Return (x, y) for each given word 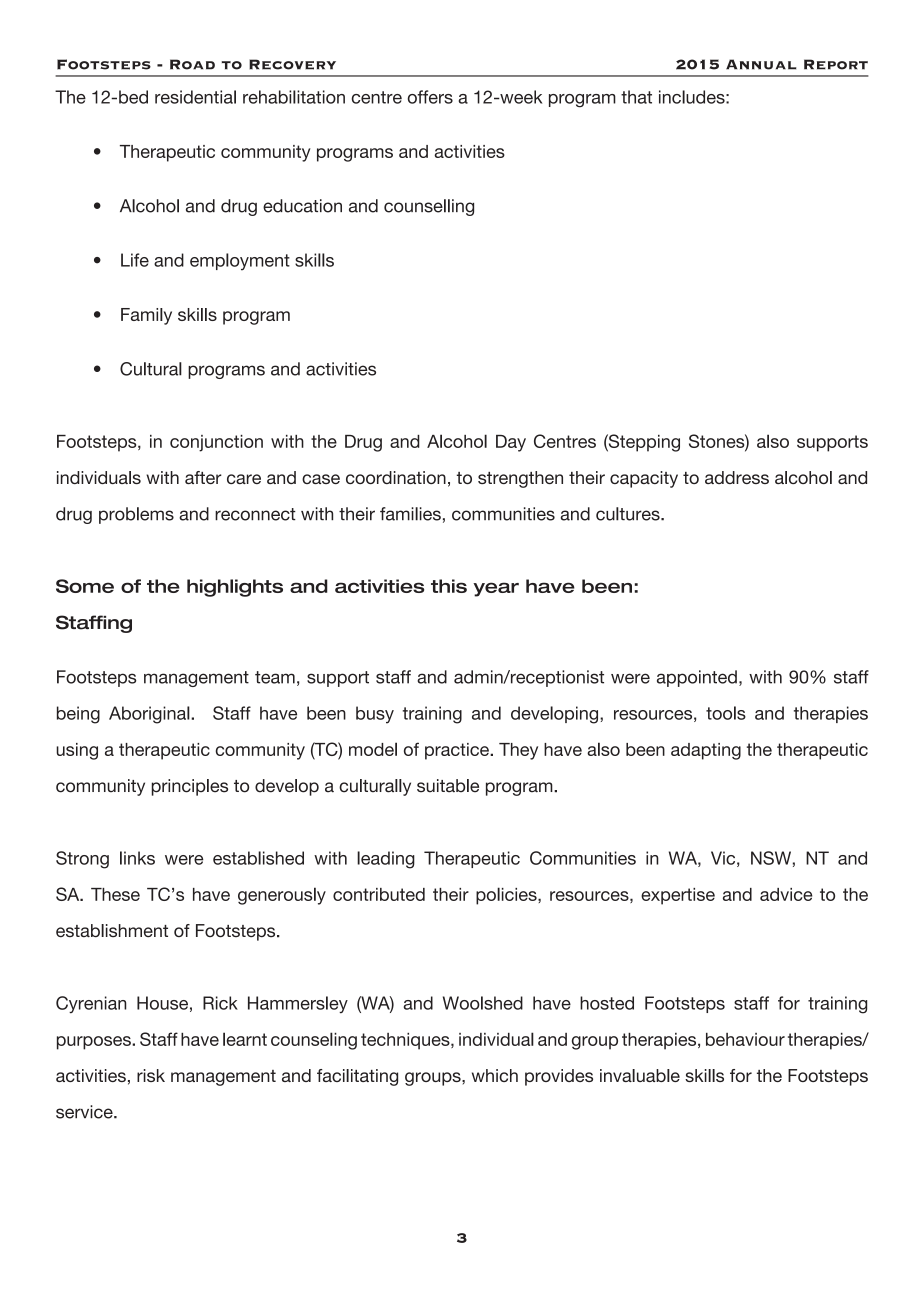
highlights (235, 588)
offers (430, 97)
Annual (761, 64)
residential (195, 97)
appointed (697, 678)
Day (511, 443)
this (449, 586)
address (737, 477)
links (137, 858)
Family (146, 316)
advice (786, 894)
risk (151, 1075)
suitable (448, 786)
